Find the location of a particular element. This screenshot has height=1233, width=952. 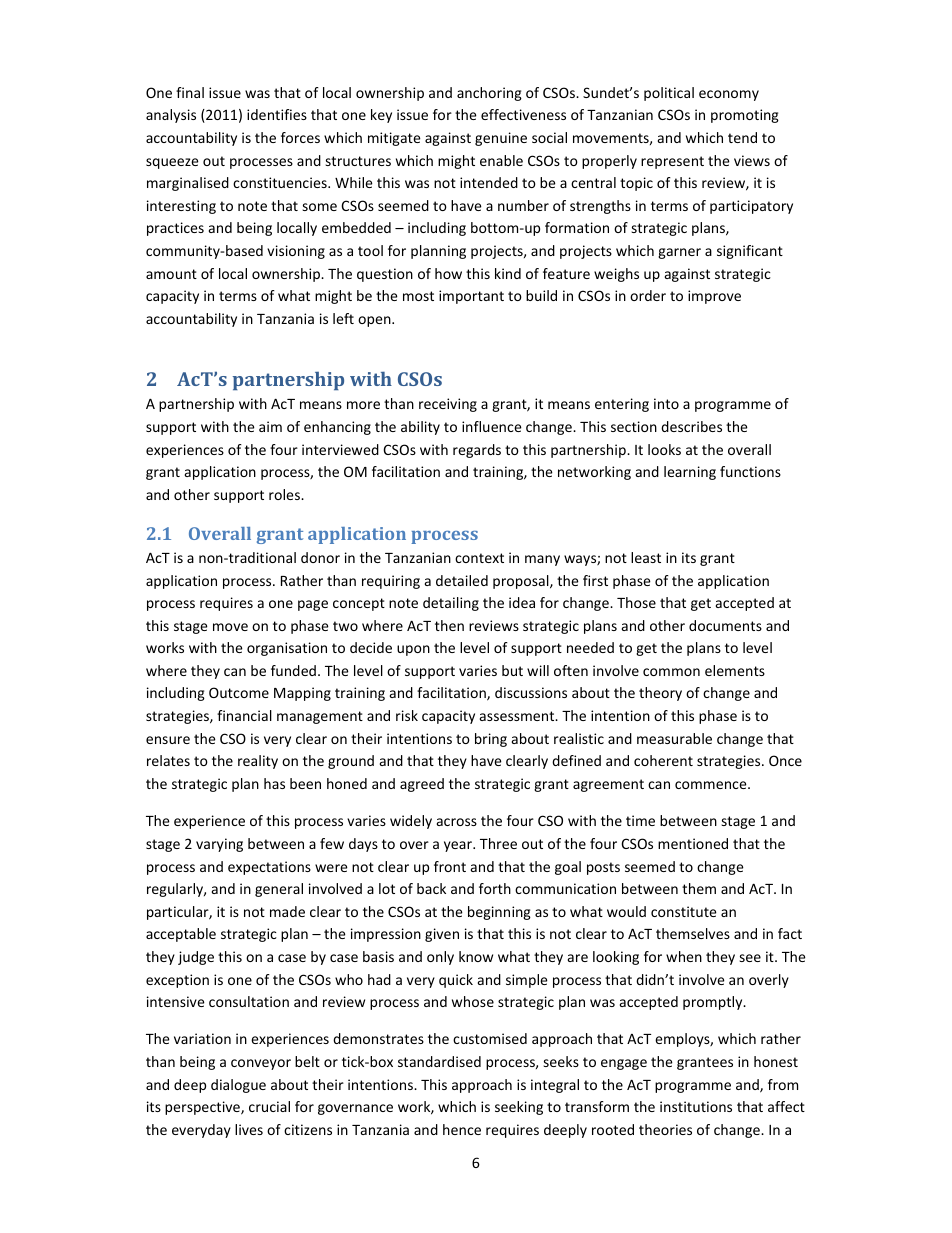

documents is located at coordinates (725, 625).
